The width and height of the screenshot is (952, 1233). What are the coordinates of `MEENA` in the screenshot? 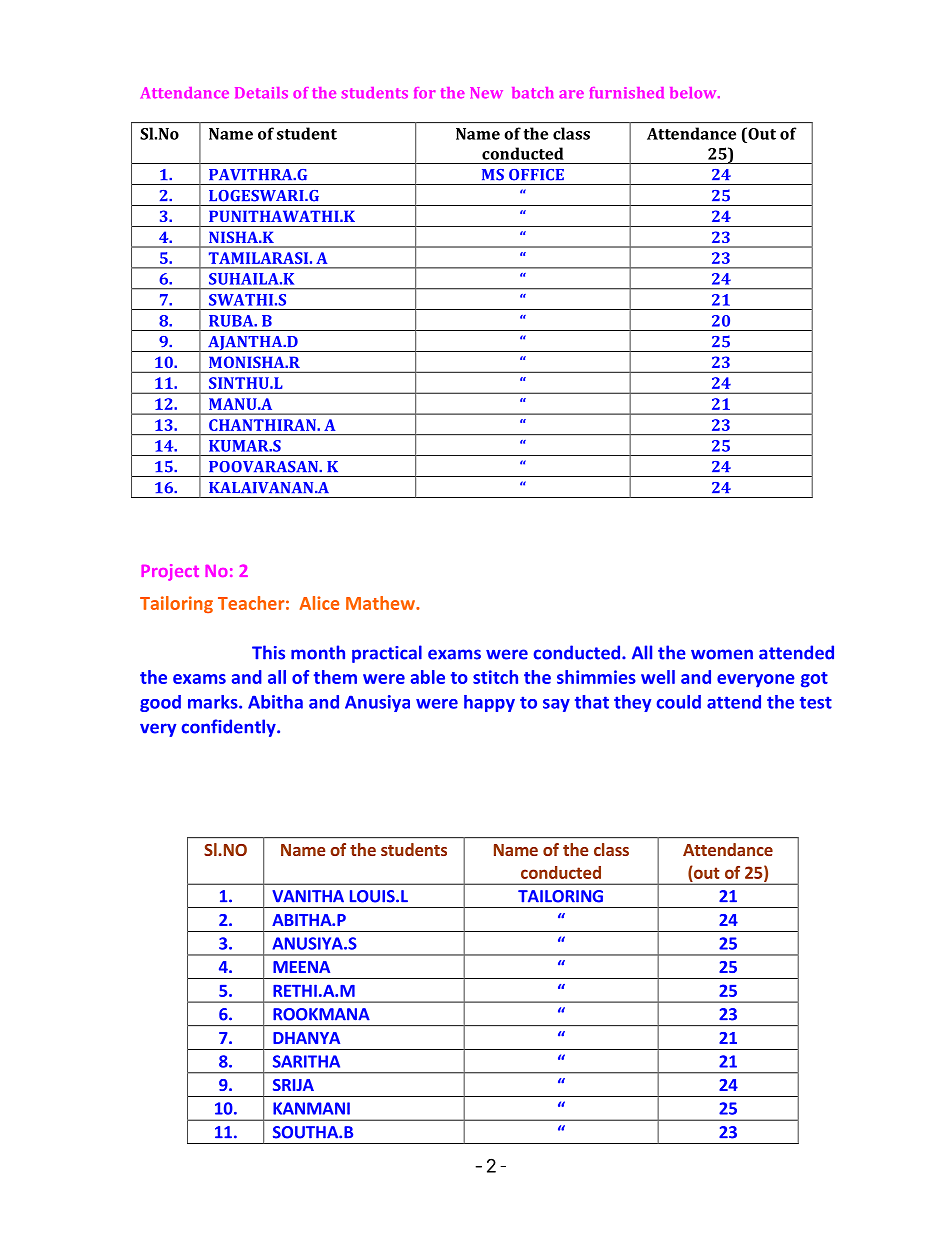 It's located at (301, 967).
